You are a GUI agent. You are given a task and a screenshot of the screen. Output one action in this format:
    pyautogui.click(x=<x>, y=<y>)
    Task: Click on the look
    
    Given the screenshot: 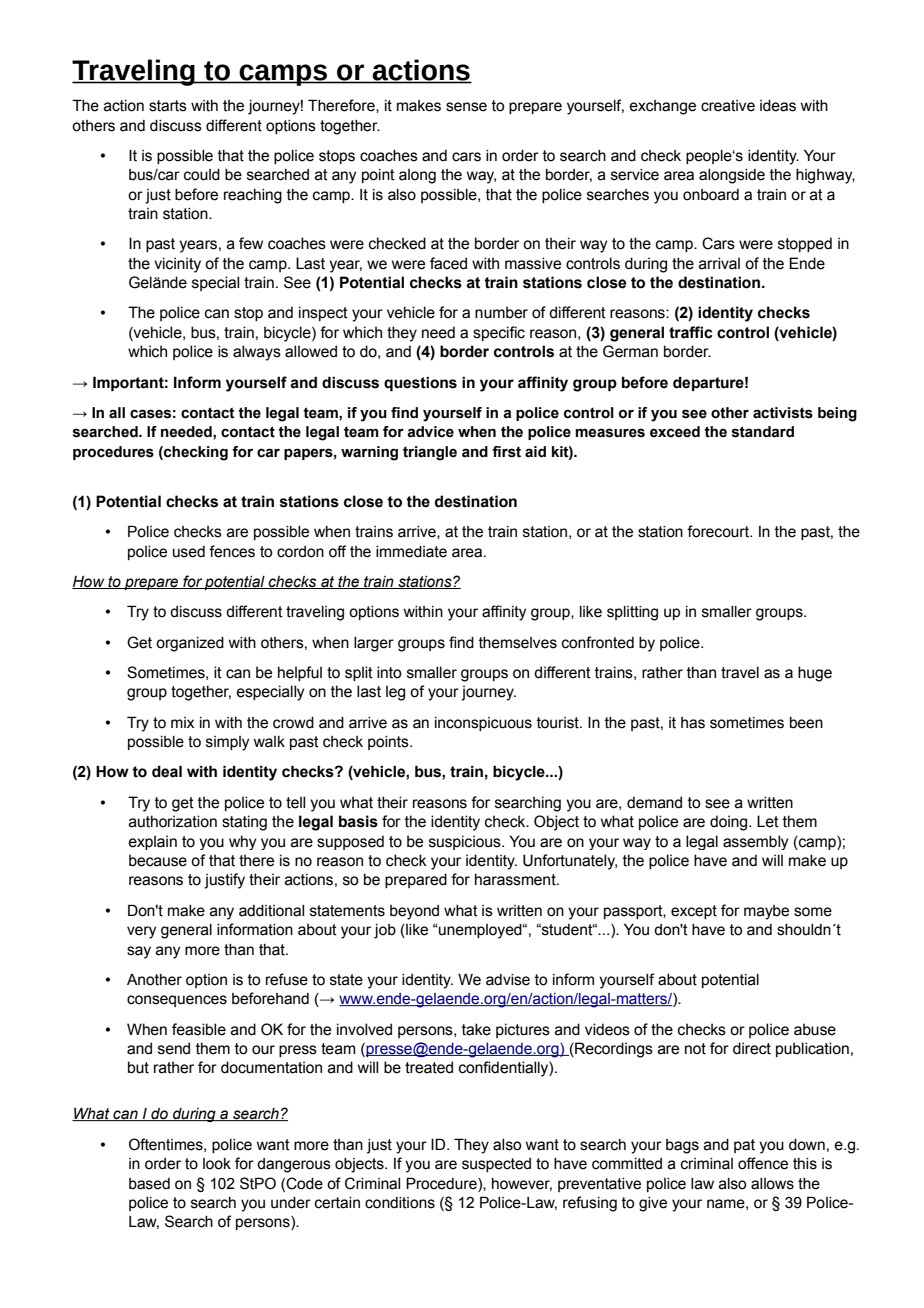 What is the action you would take?
    pyautogui.click(x=217, y=1164)
